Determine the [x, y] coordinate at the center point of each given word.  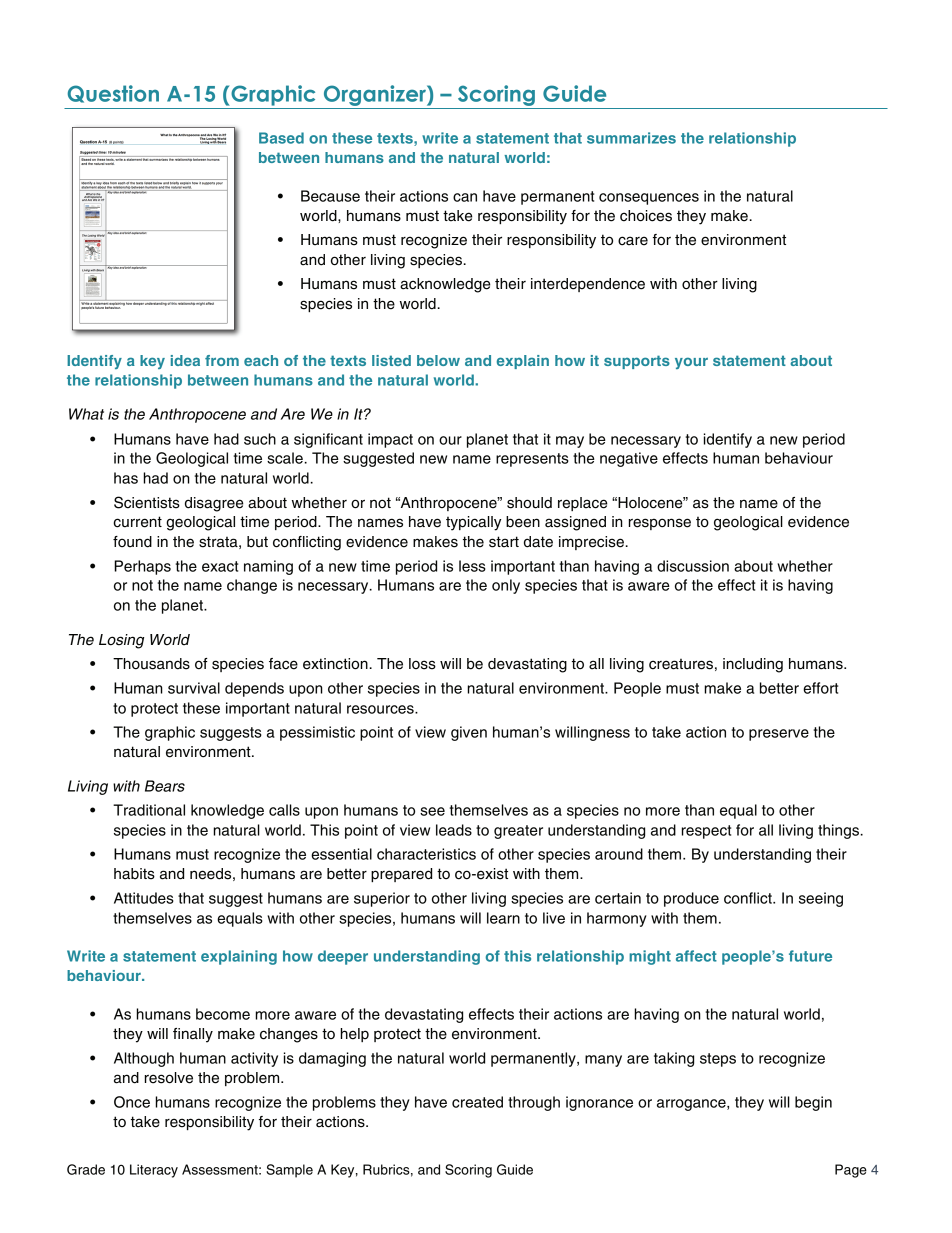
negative [629, 459]
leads [454, 830]
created [477, 1102]
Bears [165, 786]
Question [113, 94]
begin [813, 1103]
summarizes [631, 138]
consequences [649, 199]
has [126, 478]
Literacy [154, 1171]
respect [706, 832]
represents [532, 460]
